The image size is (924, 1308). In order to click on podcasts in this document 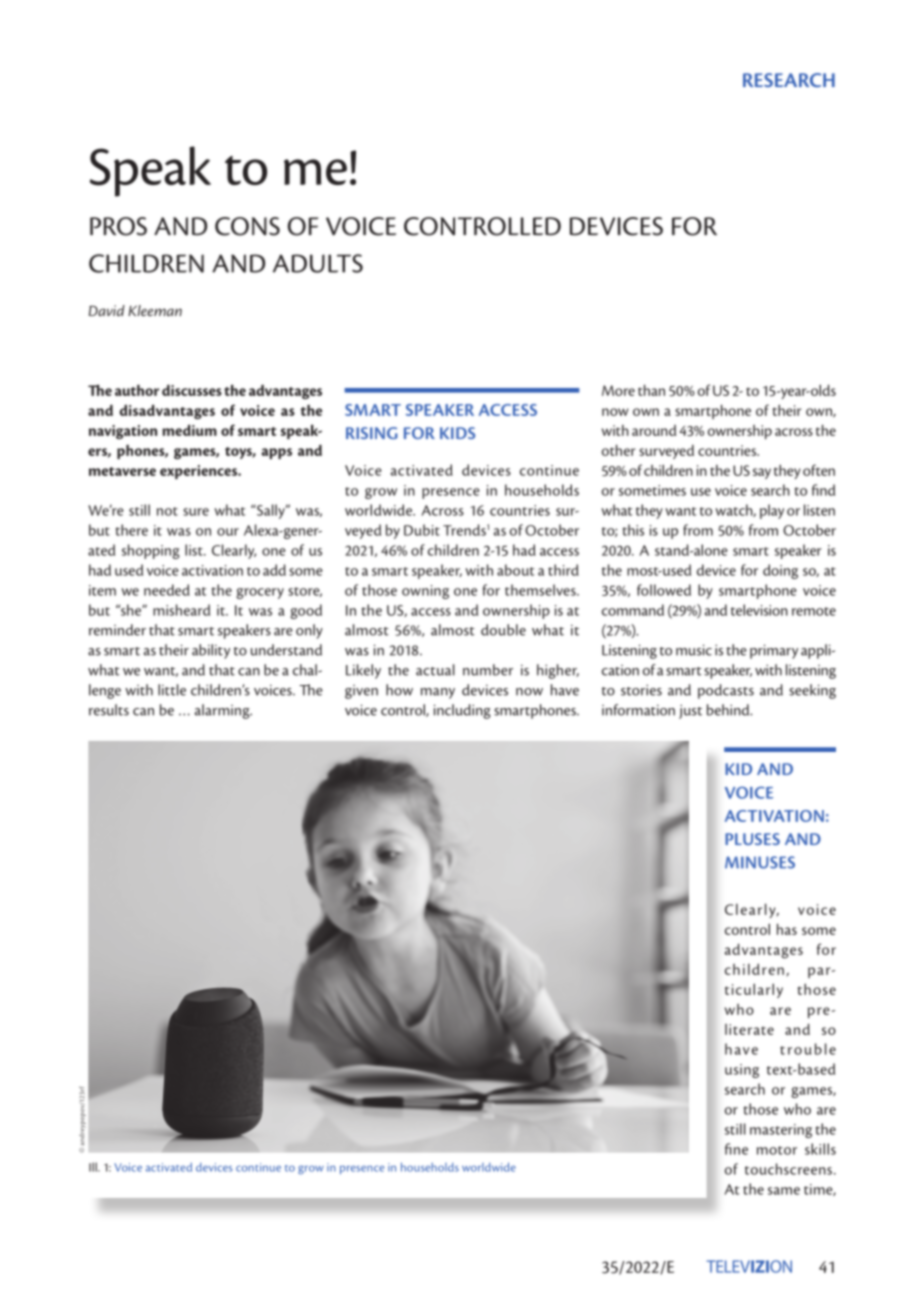, I will do `click(726, 691)`.
